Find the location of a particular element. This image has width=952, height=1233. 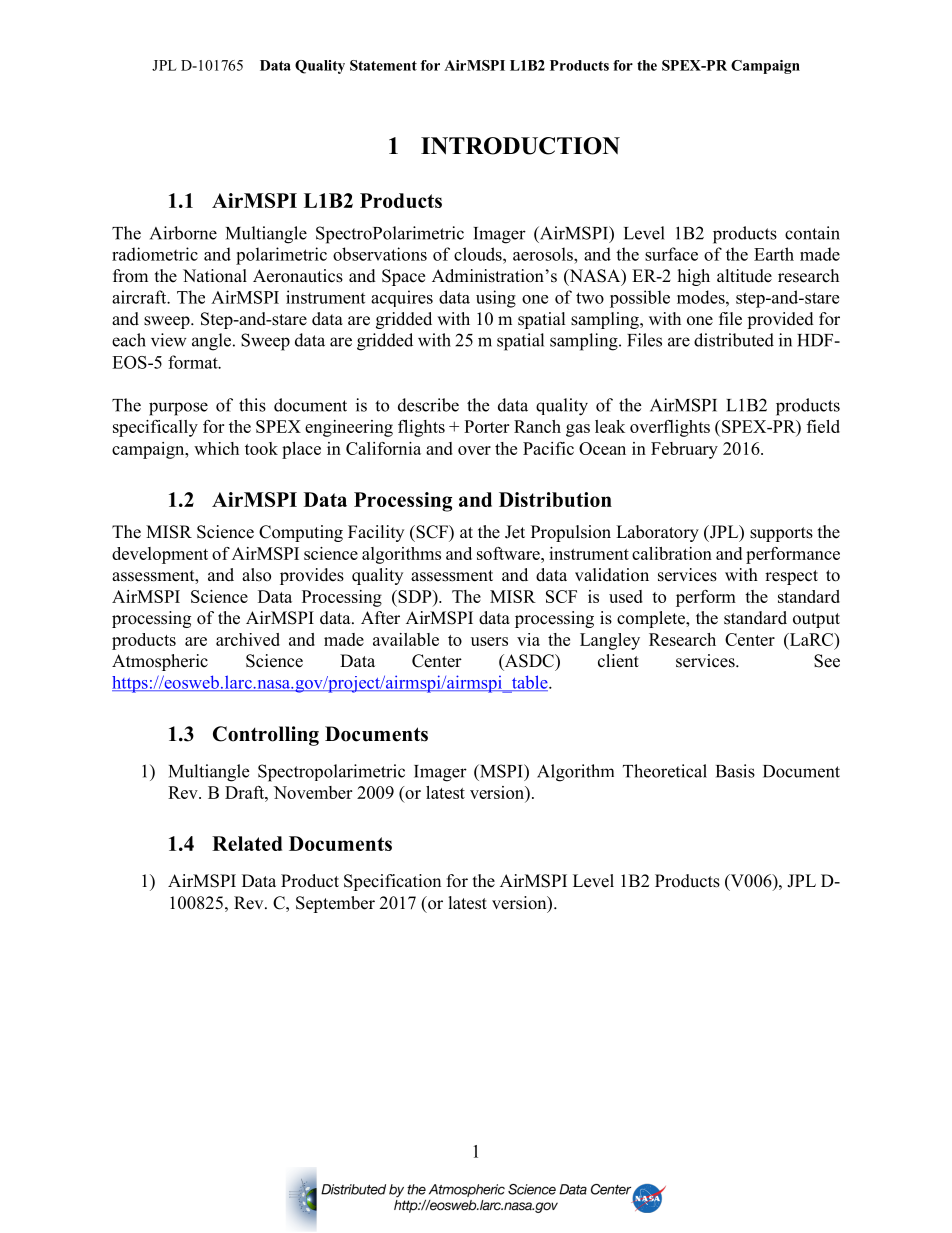

which is located at coordinates (216, 448).
